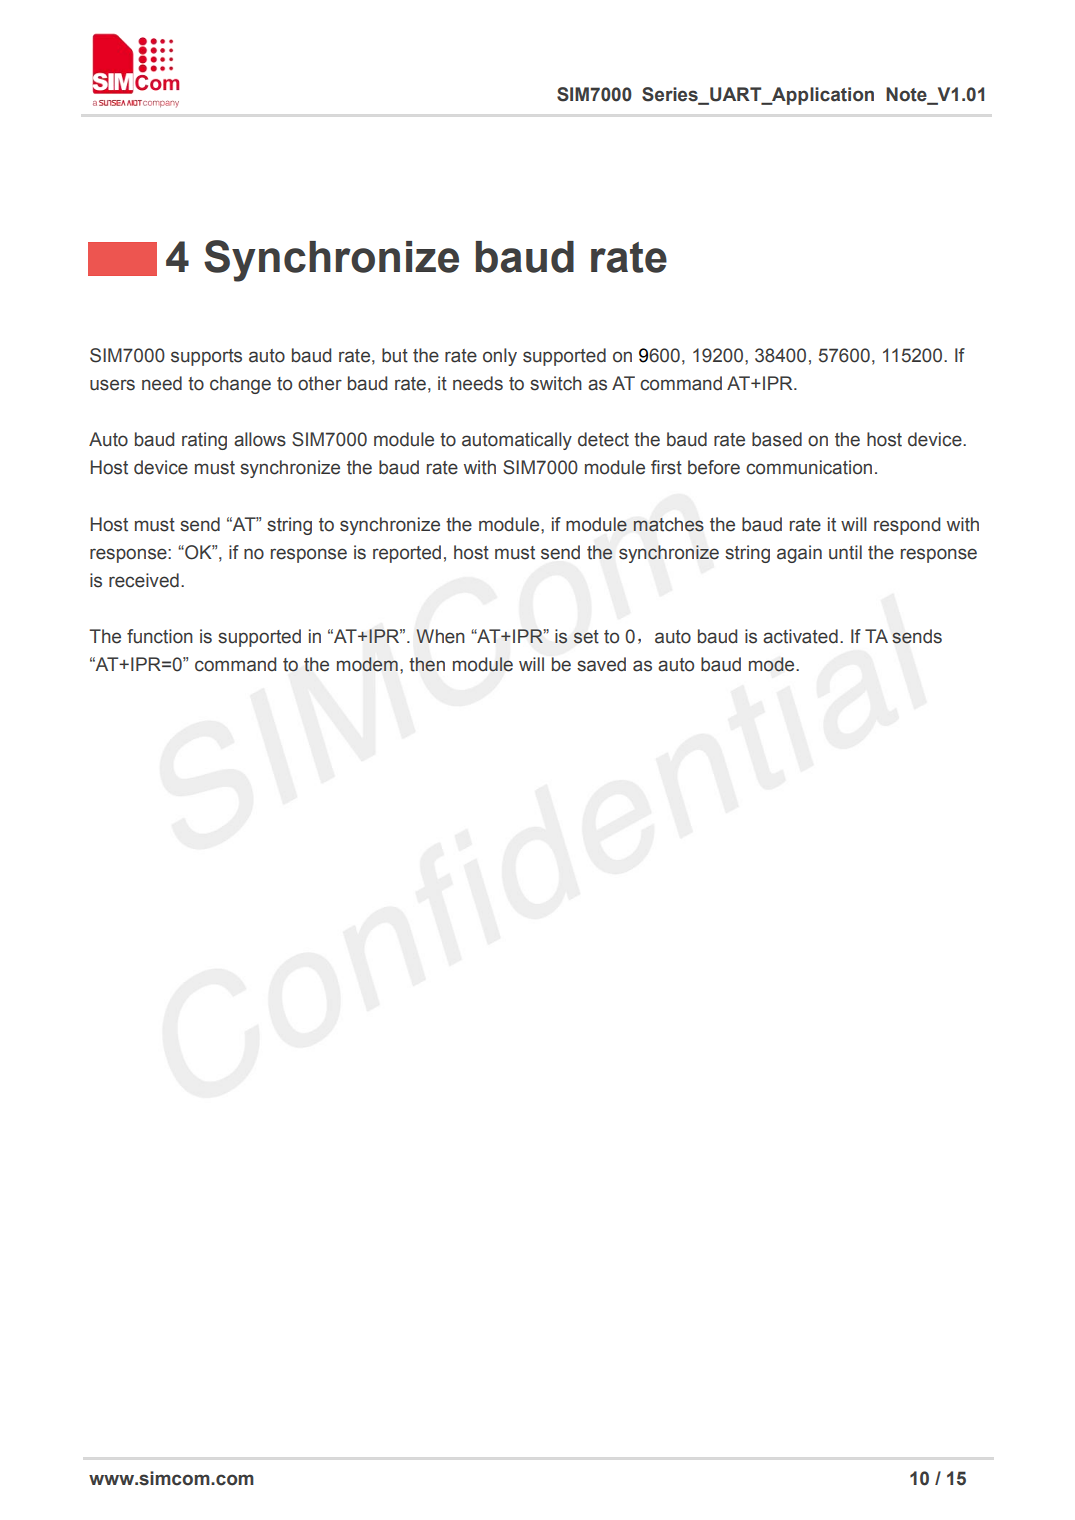 The image size is (1075, 1520). What do you see at coordinates (556, 383) in the screenshot?
I see `switch` at bounding box center [556, 383].
